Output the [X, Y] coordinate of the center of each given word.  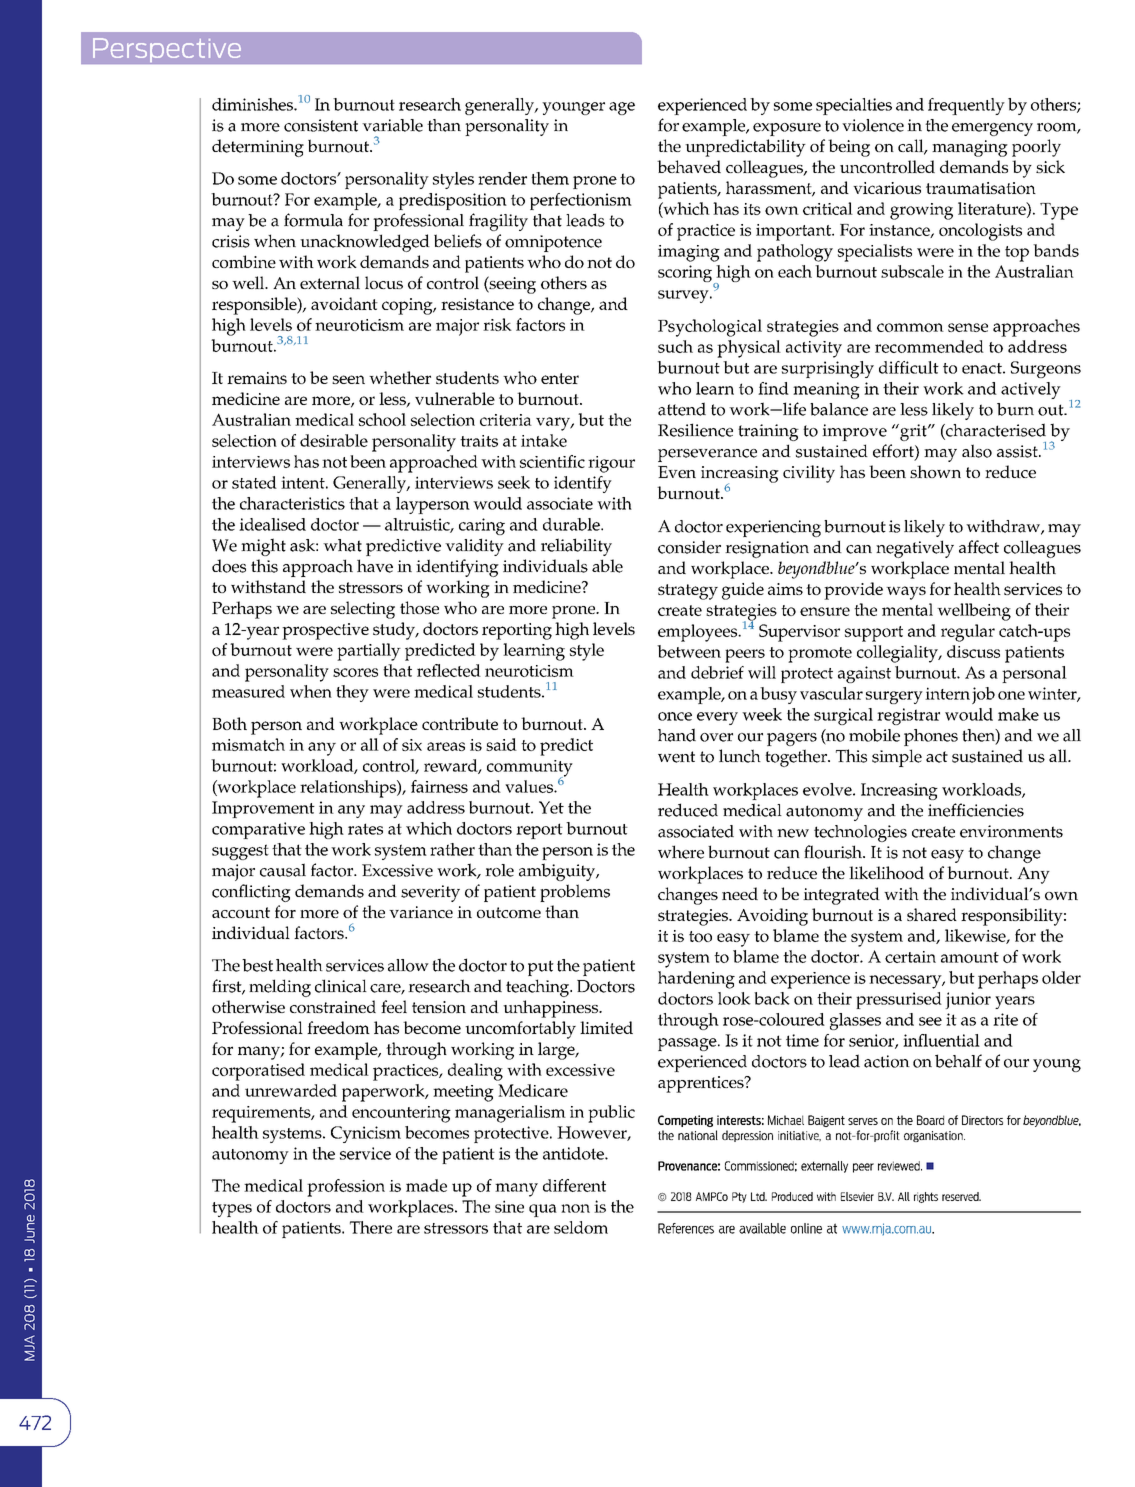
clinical [341, 986]
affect [979, 547]
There [371, 1227]
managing [970, 148]
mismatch [248, 744]
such [675, 346]
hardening [696, 980]
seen [348, 379]
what [342, 545]
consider [689, 547]
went [676, 757]
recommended [929, 346]
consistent [321, 125]
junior [968, 1000]
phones [931, 737]
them [550, 178]
